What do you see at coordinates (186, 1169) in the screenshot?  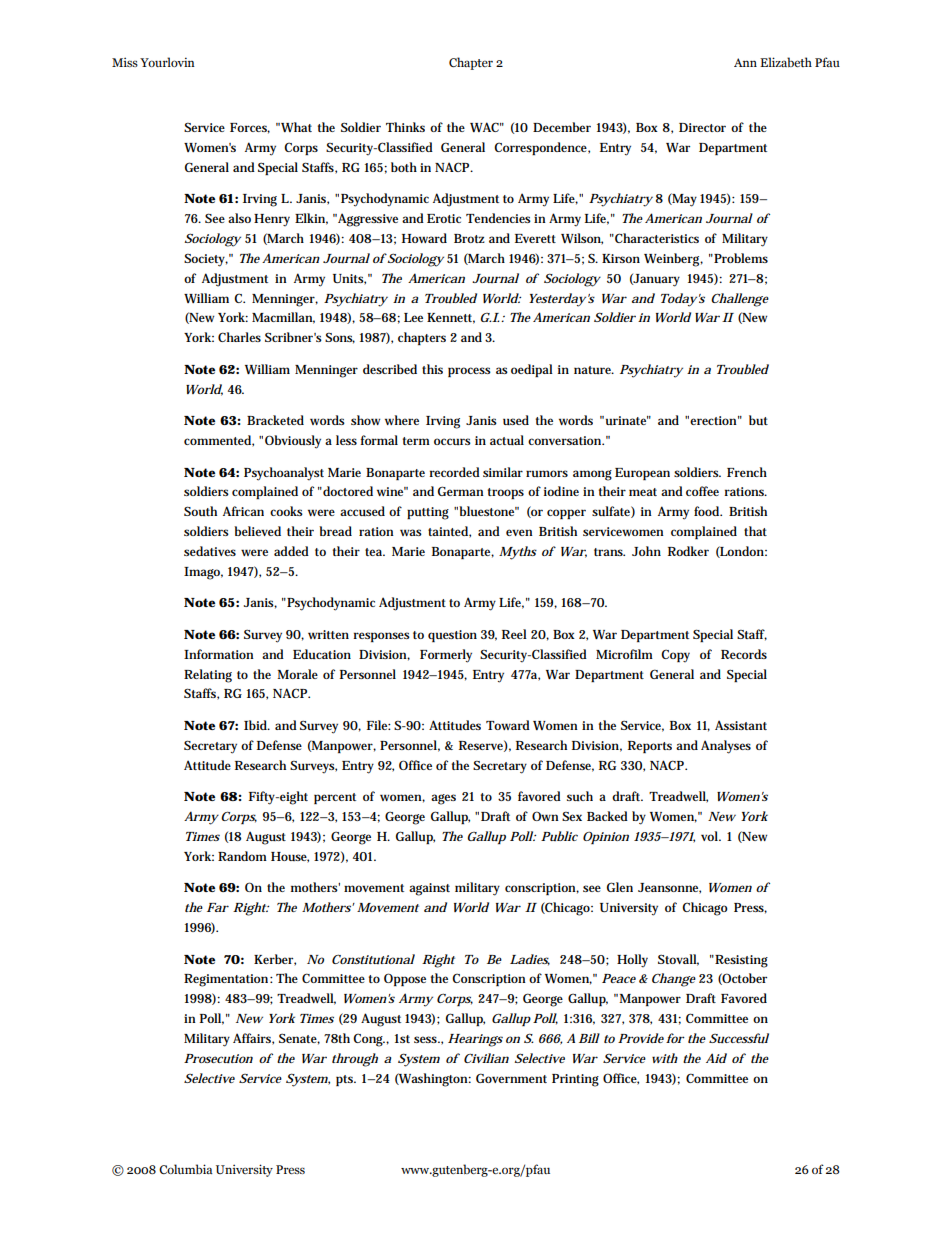 I see `Columbia` at bounding box center [186, 1169].
